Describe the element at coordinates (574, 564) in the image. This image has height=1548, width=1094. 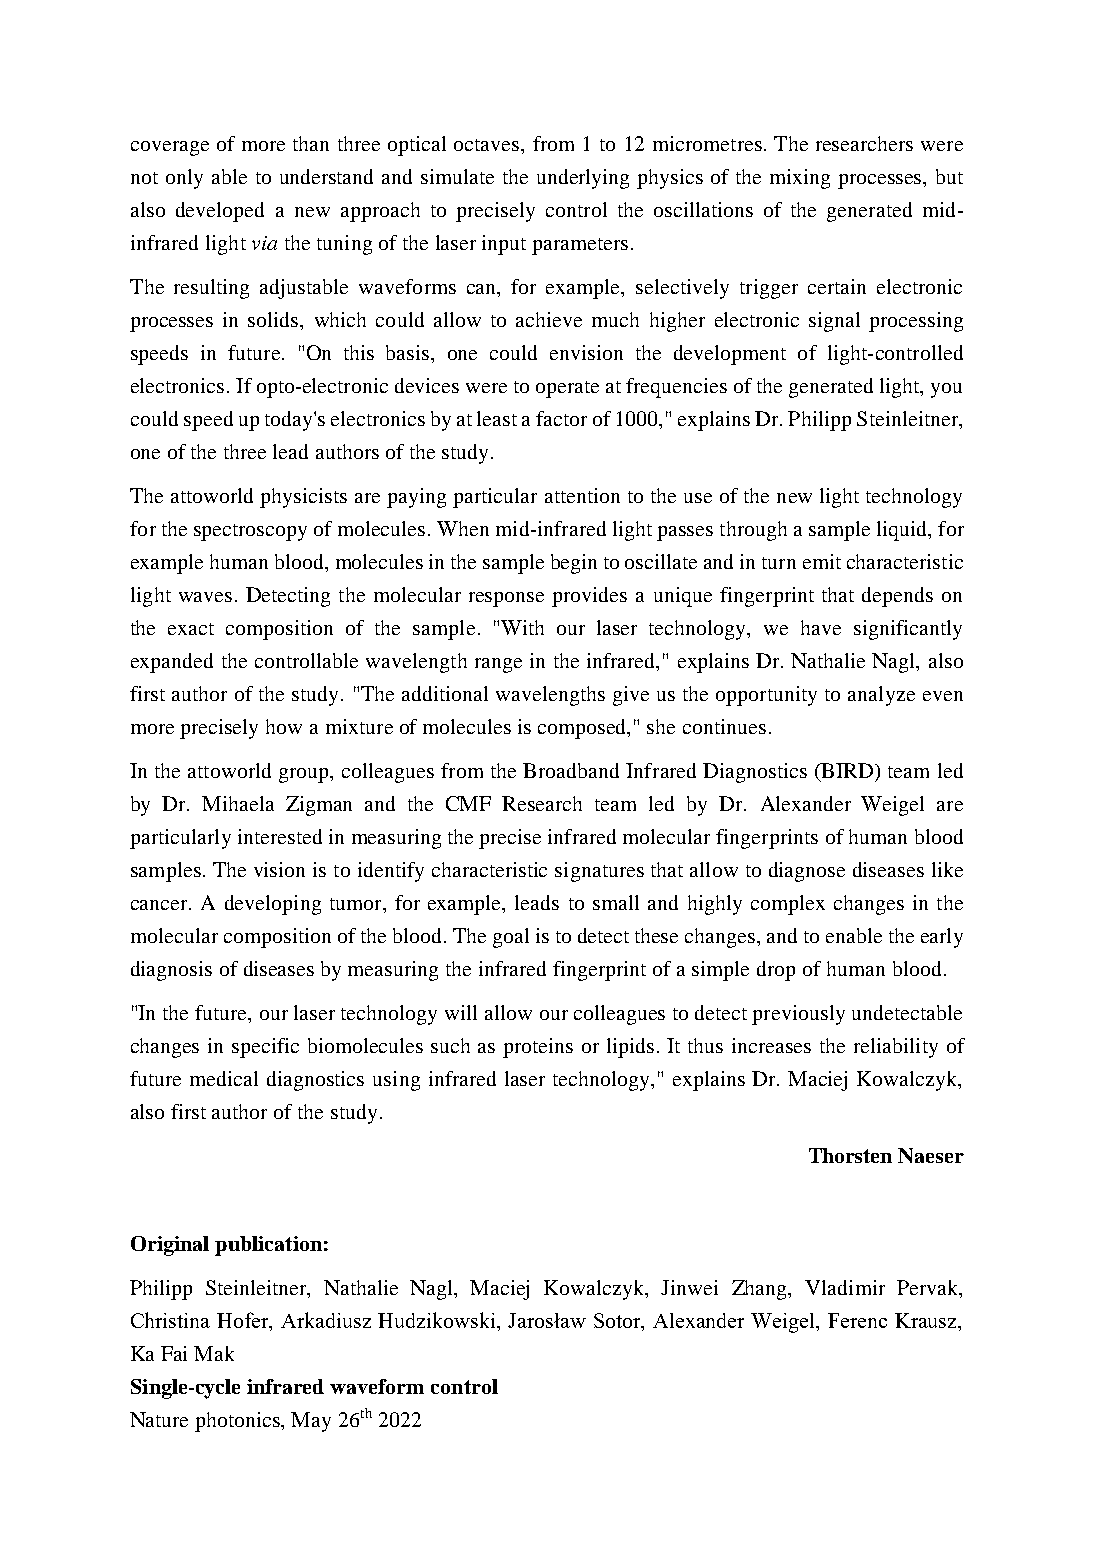
I see `begin` at that location.
